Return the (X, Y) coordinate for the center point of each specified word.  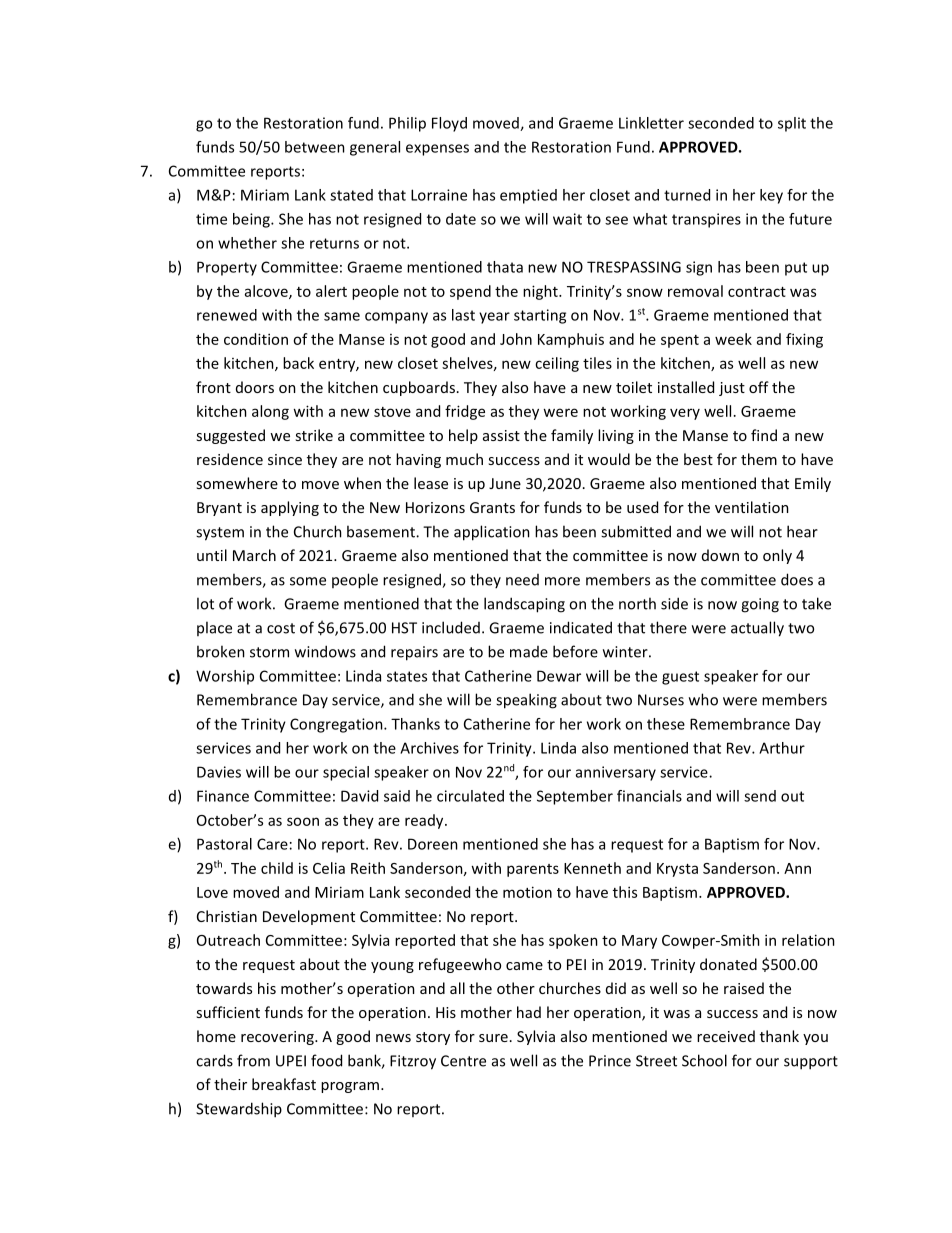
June (505, 483)
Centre (463, 1061)
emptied (528, 196)
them (759, 459)
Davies (219, 772)
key (771, 196)
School (704, 1060)
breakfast (284, 1084)
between (315, 147)
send (760, 796)
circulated (470, 796)
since (285, 459)
